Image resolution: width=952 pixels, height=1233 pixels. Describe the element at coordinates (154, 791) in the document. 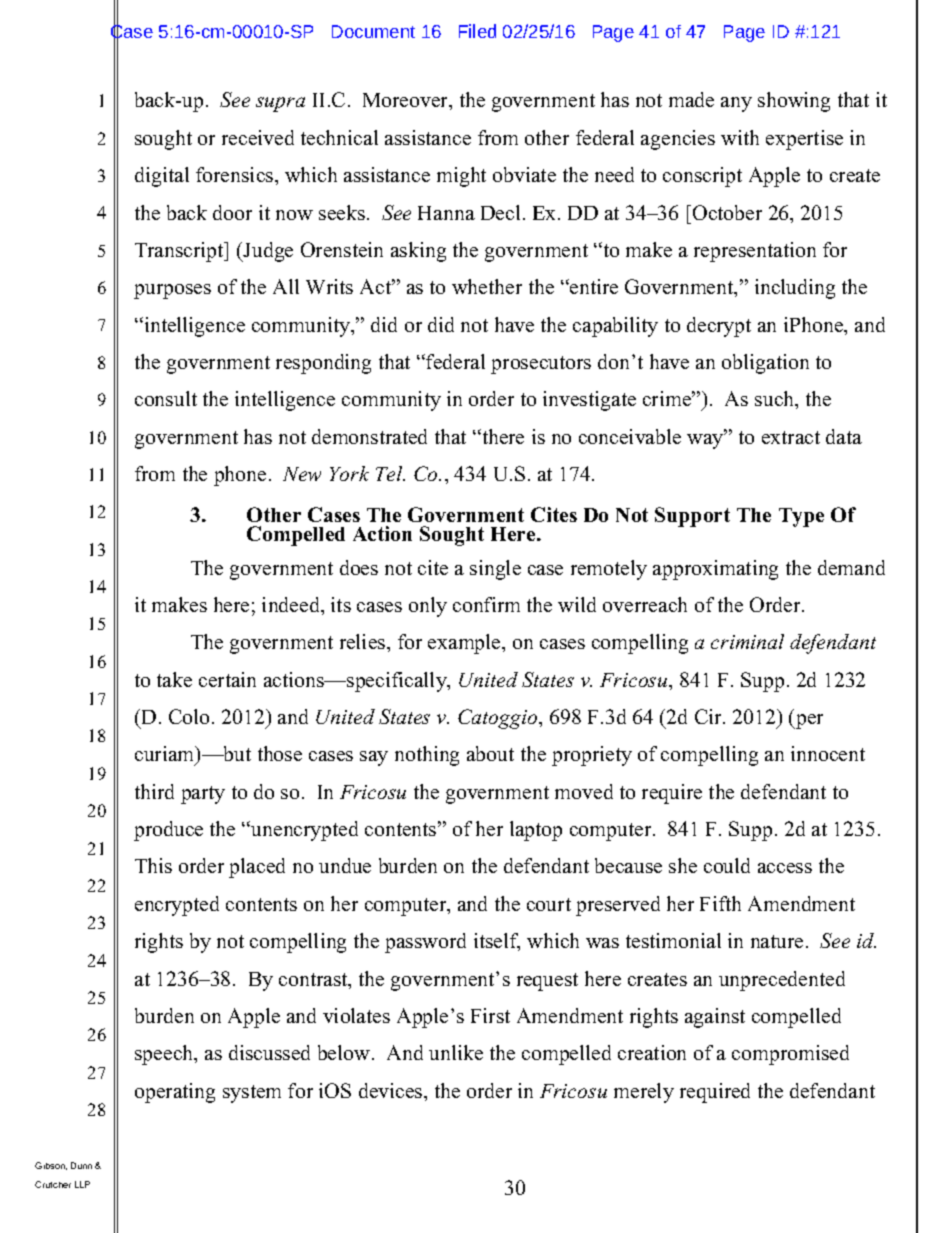

I see `third` at that location.
